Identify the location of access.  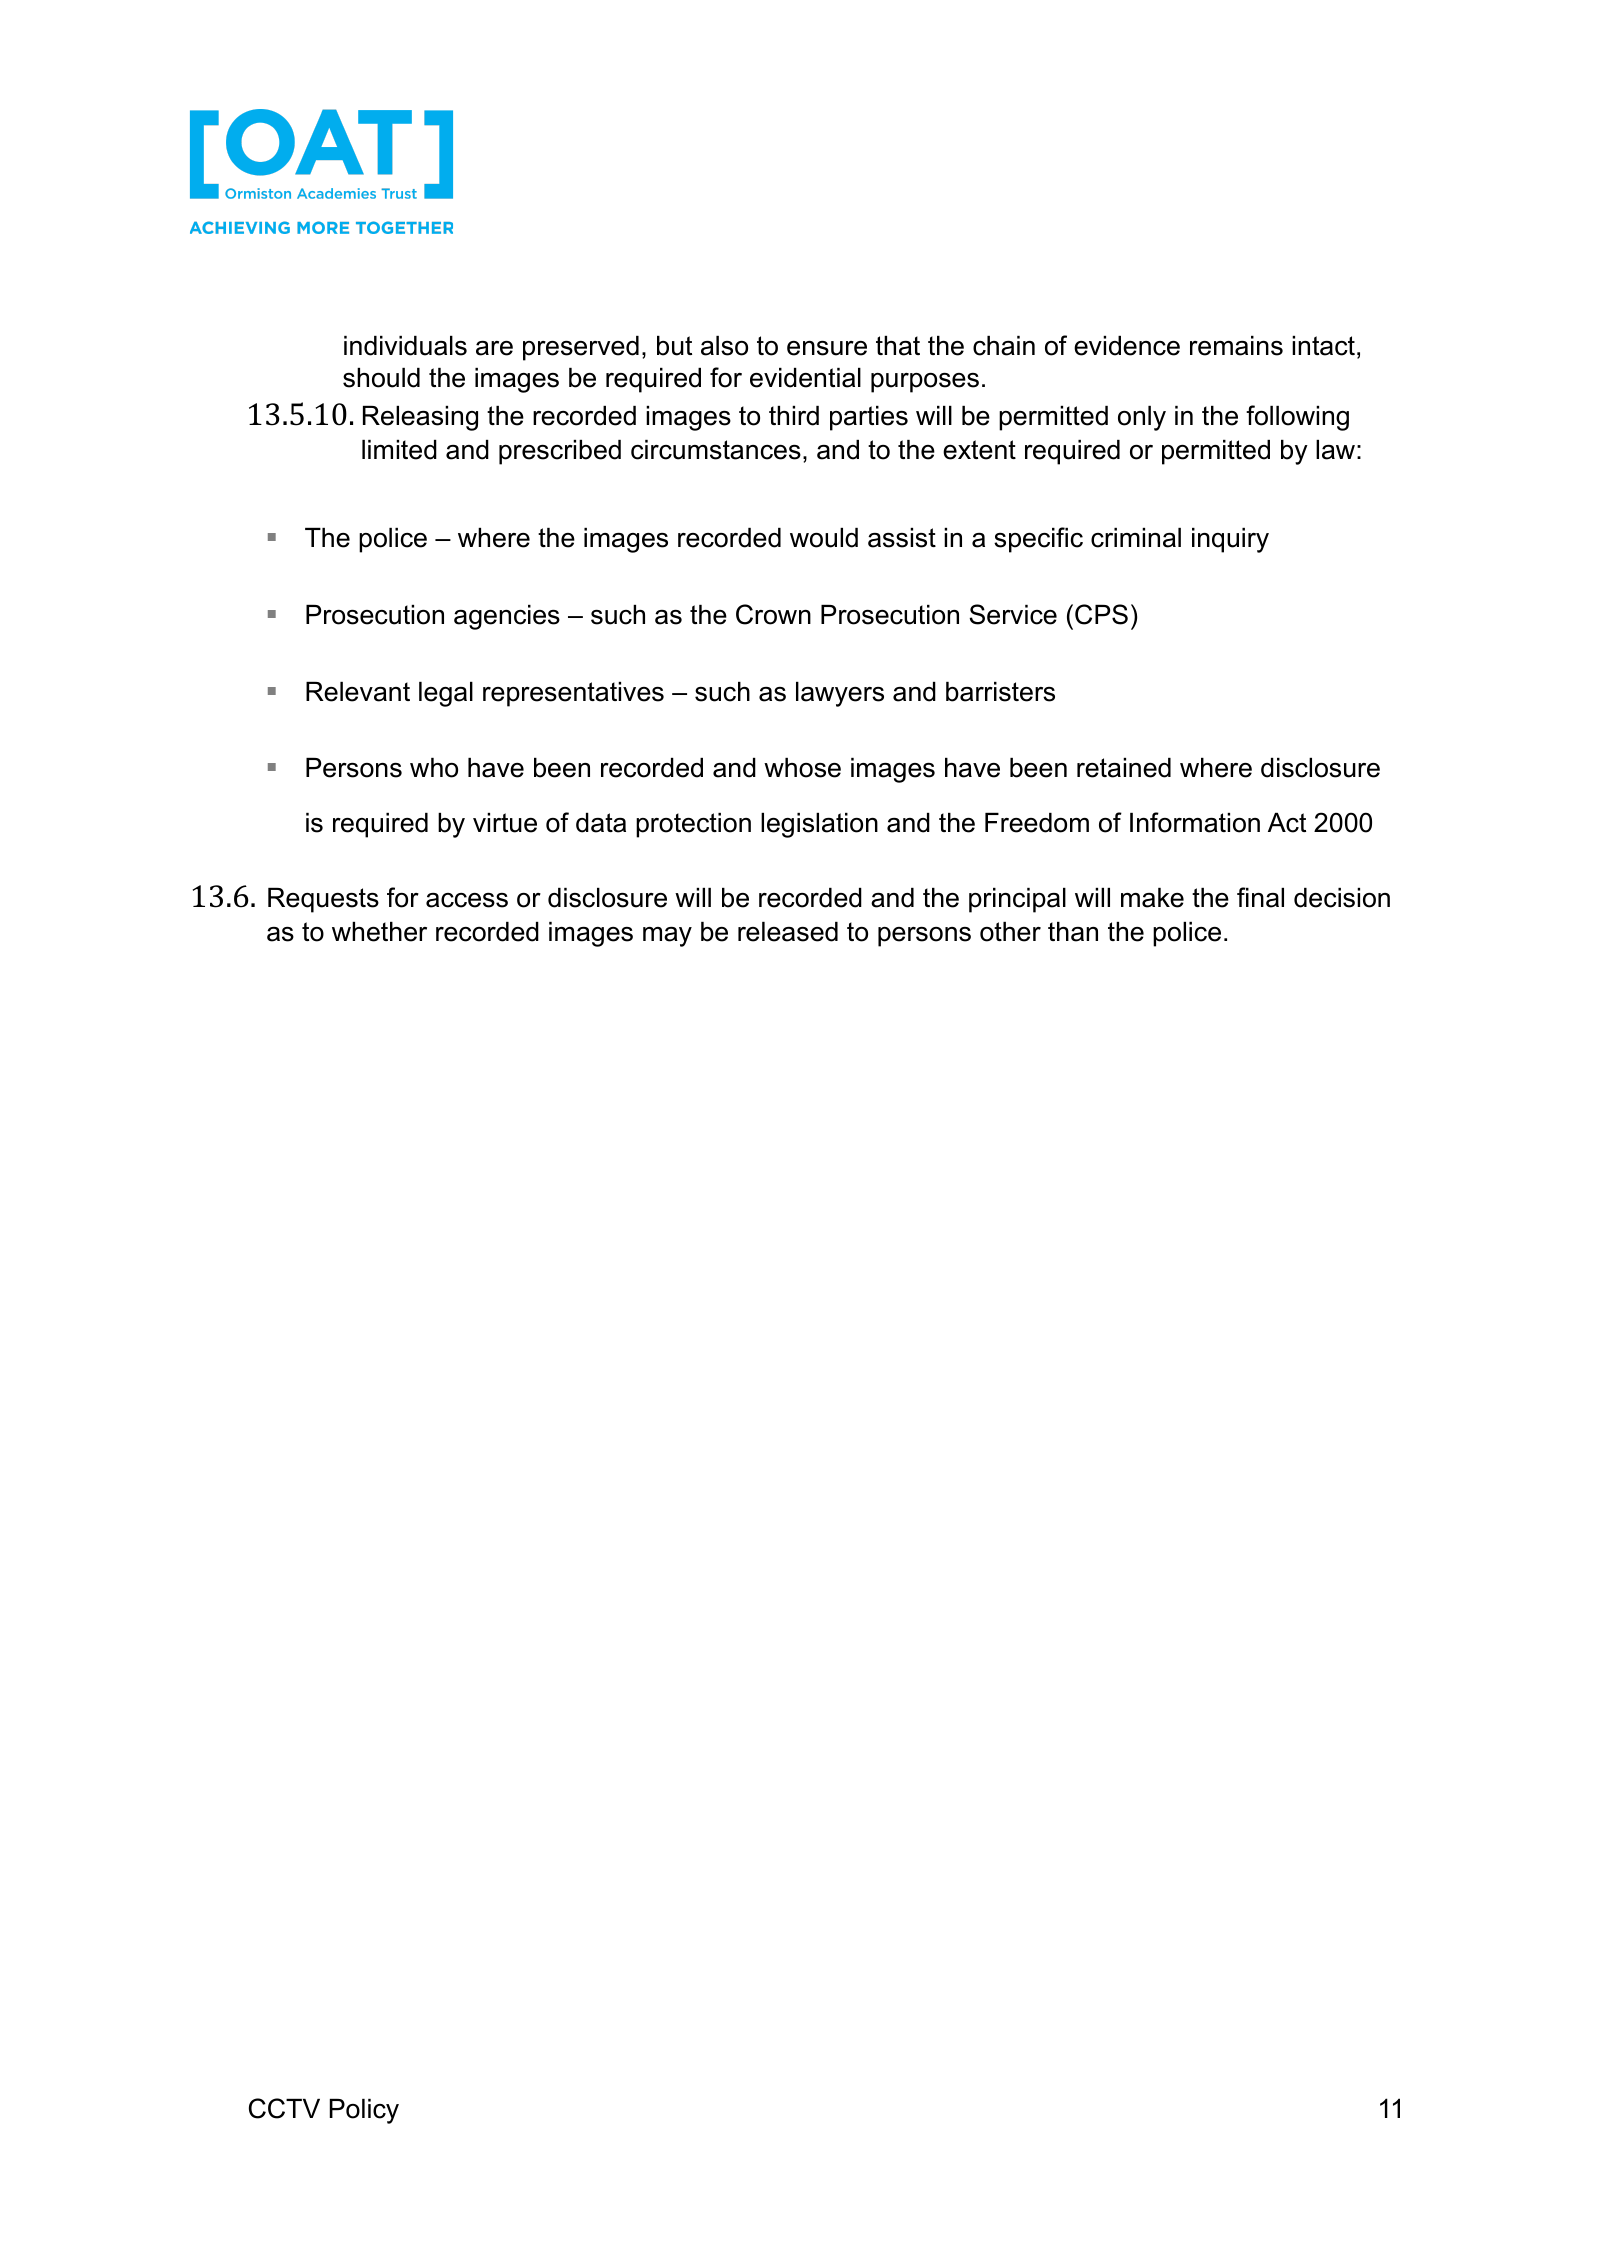
(467, 900).
